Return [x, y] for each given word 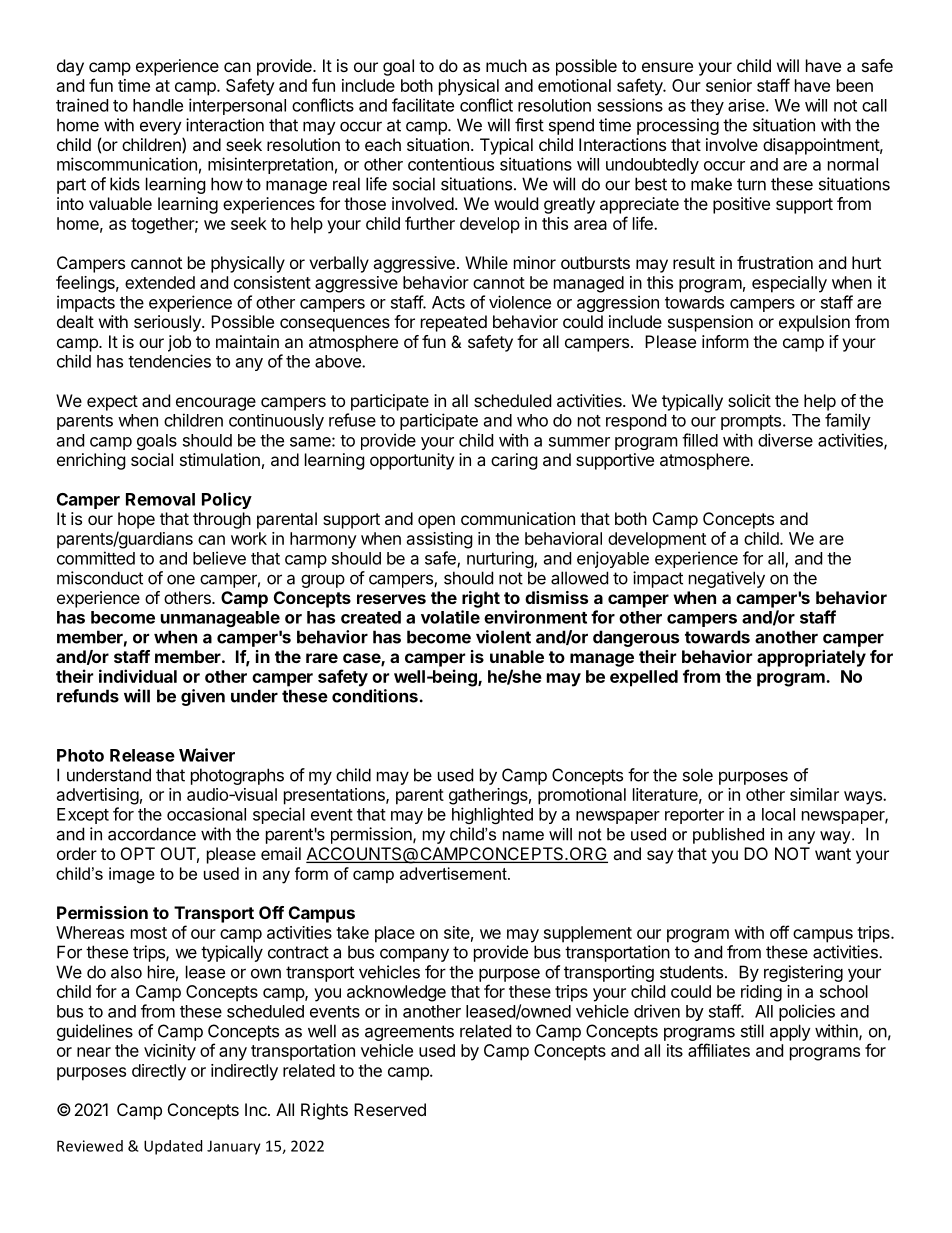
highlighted [492, 815]
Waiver [207, 755]
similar [814, 794]
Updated [173, 1147]
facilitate [423, 105]
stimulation [220, 459]
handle [158, 105]
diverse [785, 440]
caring [514, 461]
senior [729, 85]
